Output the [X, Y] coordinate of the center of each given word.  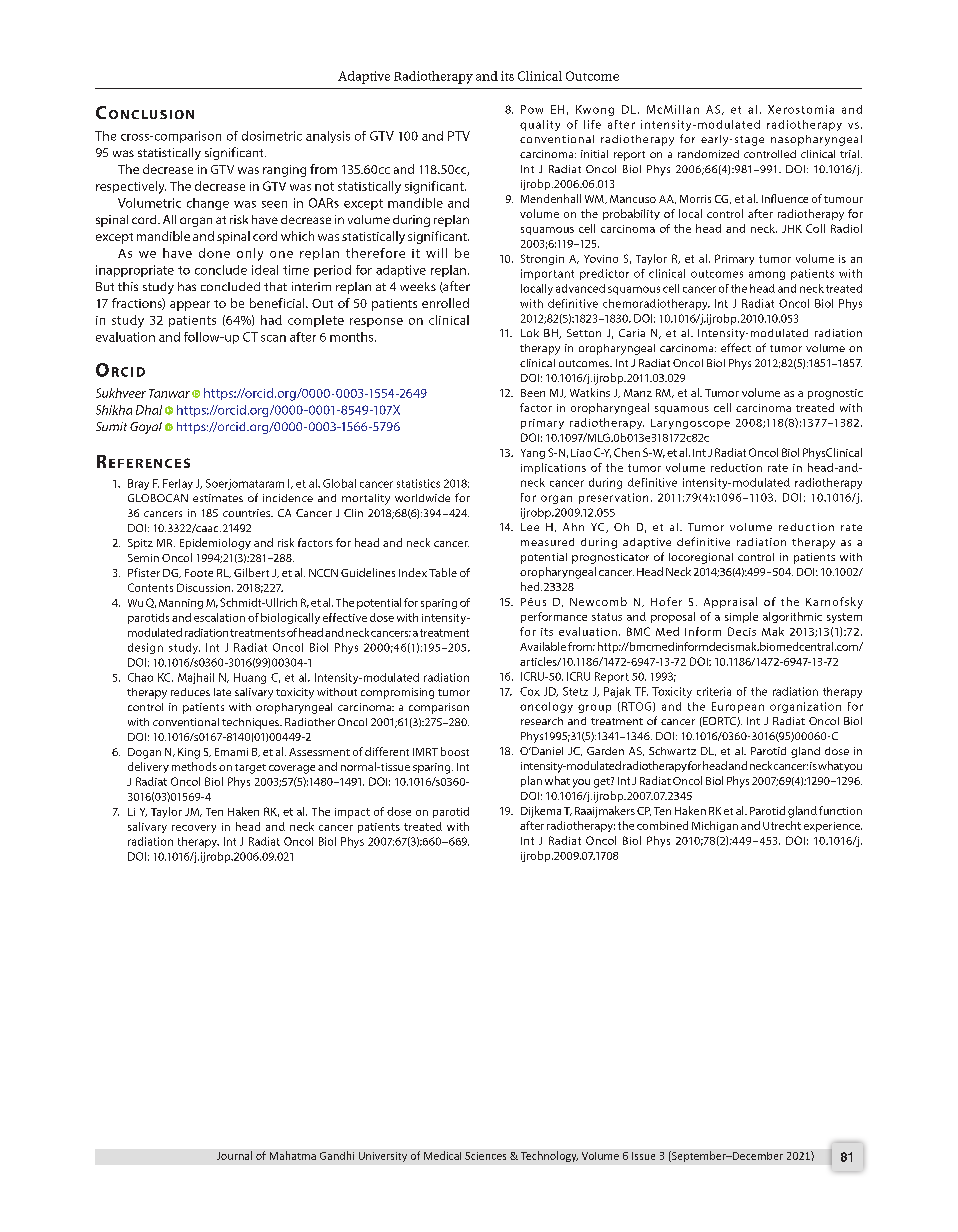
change [208, 204]
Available [543, 646]
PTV [459, 136]
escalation [219, 617]
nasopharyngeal [816, 140]
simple [741, 617]
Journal [234, 1155]
